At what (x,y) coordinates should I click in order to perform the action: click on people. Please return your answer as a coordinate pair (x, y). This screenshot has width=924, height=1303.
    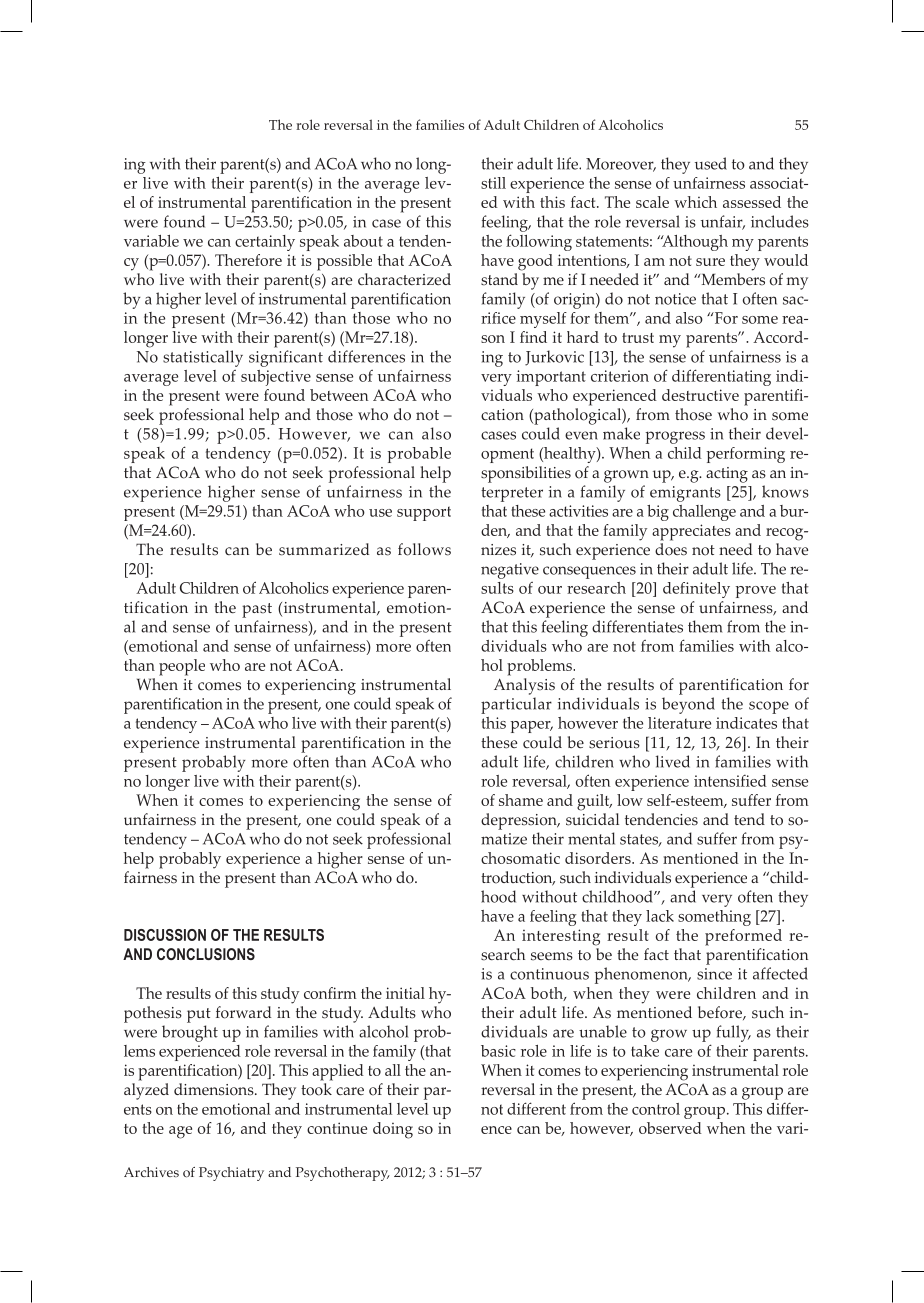
    Looking at the image, I should click on (182, 667).
